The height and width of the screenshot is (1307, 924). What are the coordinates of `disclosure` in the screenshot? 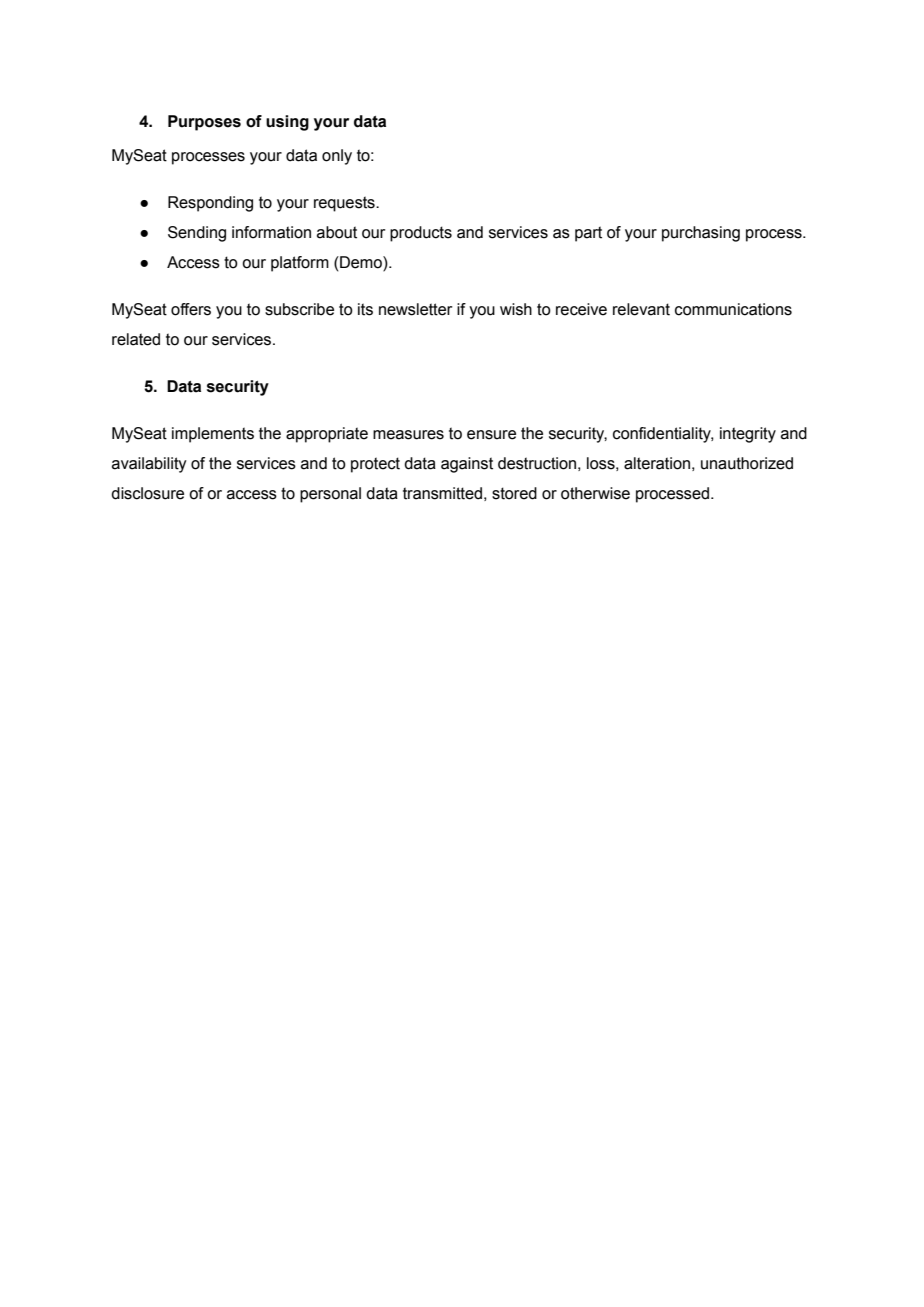 It's located at (147, 493).
